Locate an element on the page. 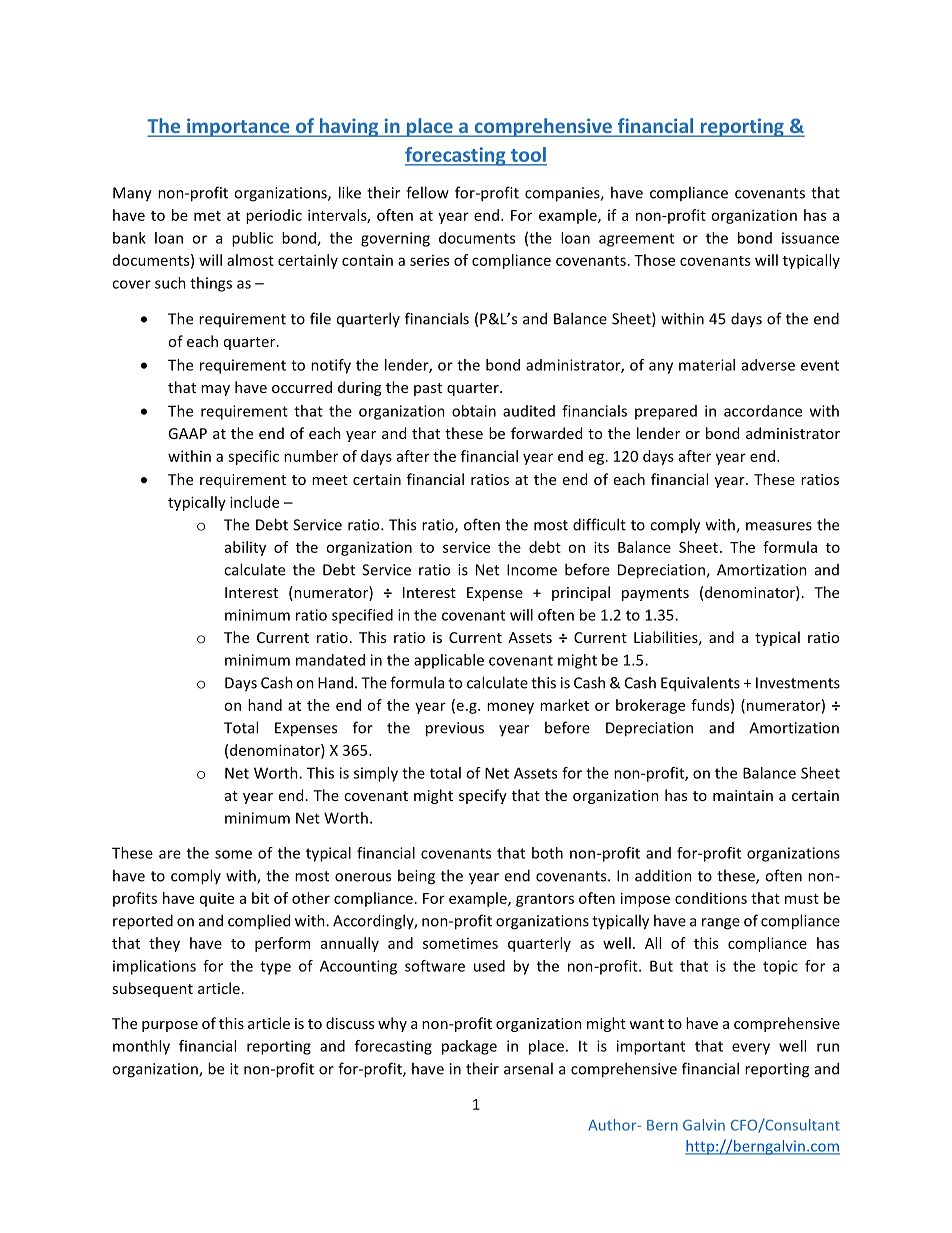  maintain is located at coordinates (743, 795).
